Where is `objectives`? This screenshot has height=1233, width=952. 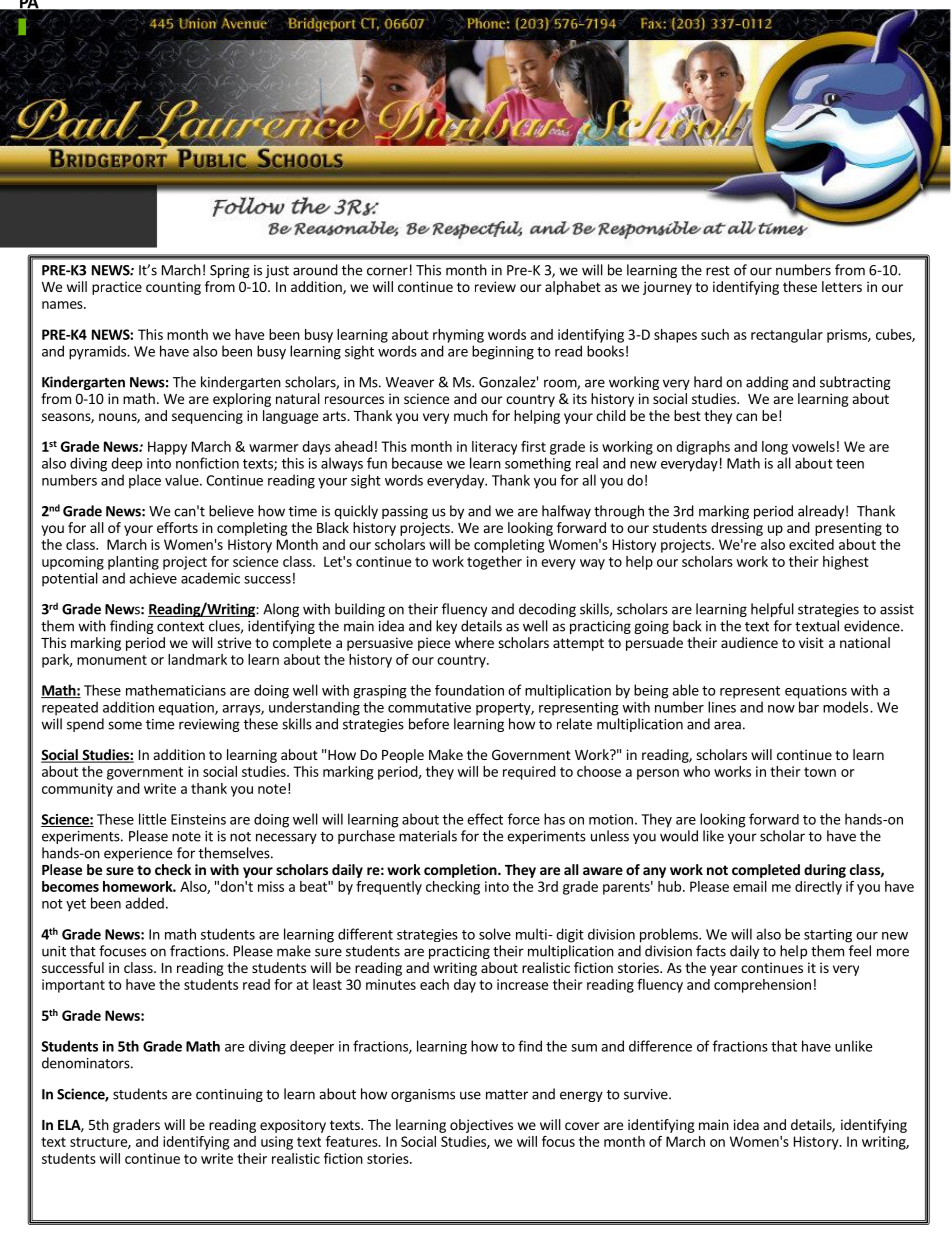
objectives is located at coordinates (481, 1126).
